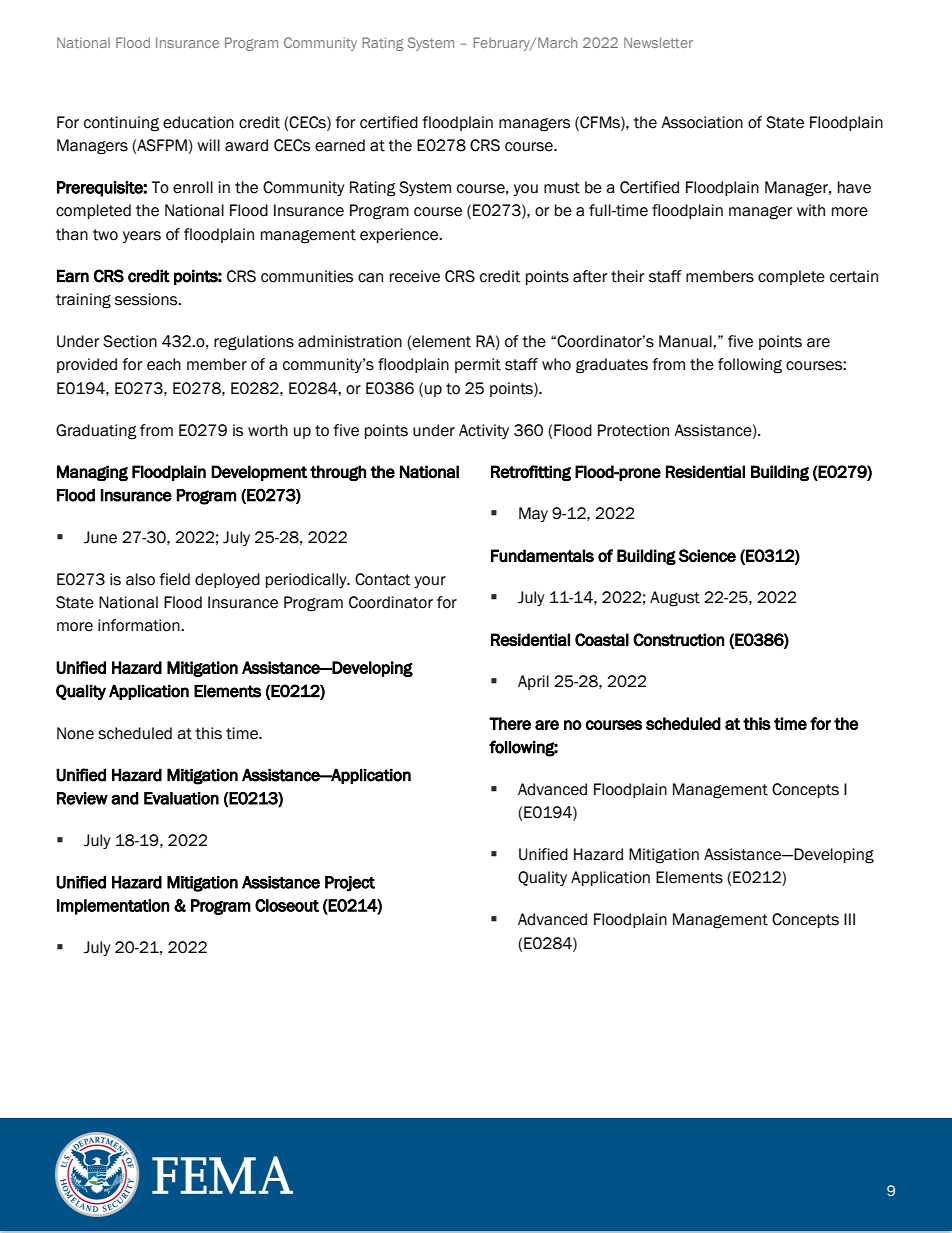 The width and height of the page is (952, 1233). Describe the element at coordinates (531, 473) in the page. I see `Retrofitting` at that location.
